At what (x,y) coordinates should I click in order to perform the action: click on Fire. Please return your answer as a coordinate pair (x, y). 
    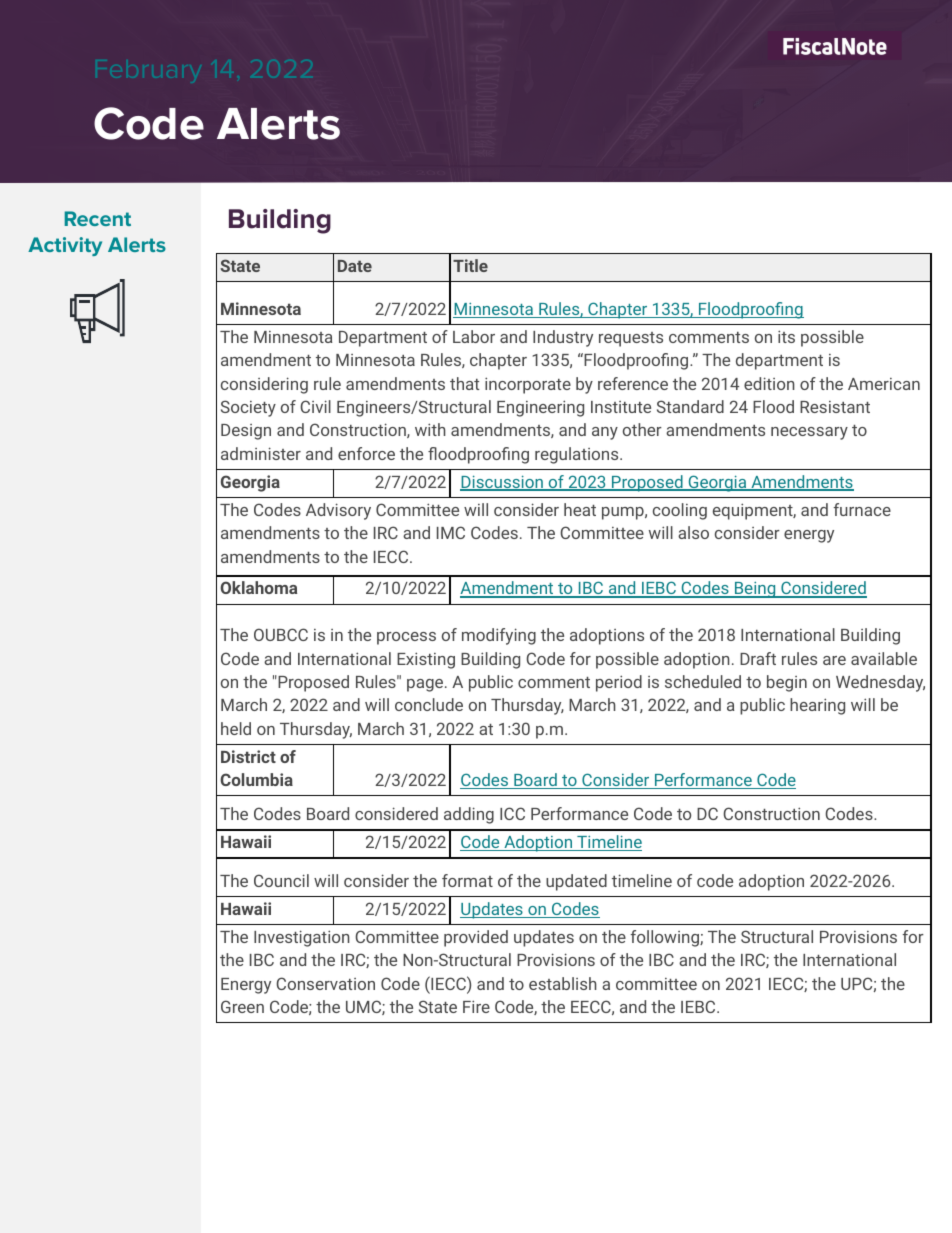
    Looking at the image, I should click on (476, 1006).
